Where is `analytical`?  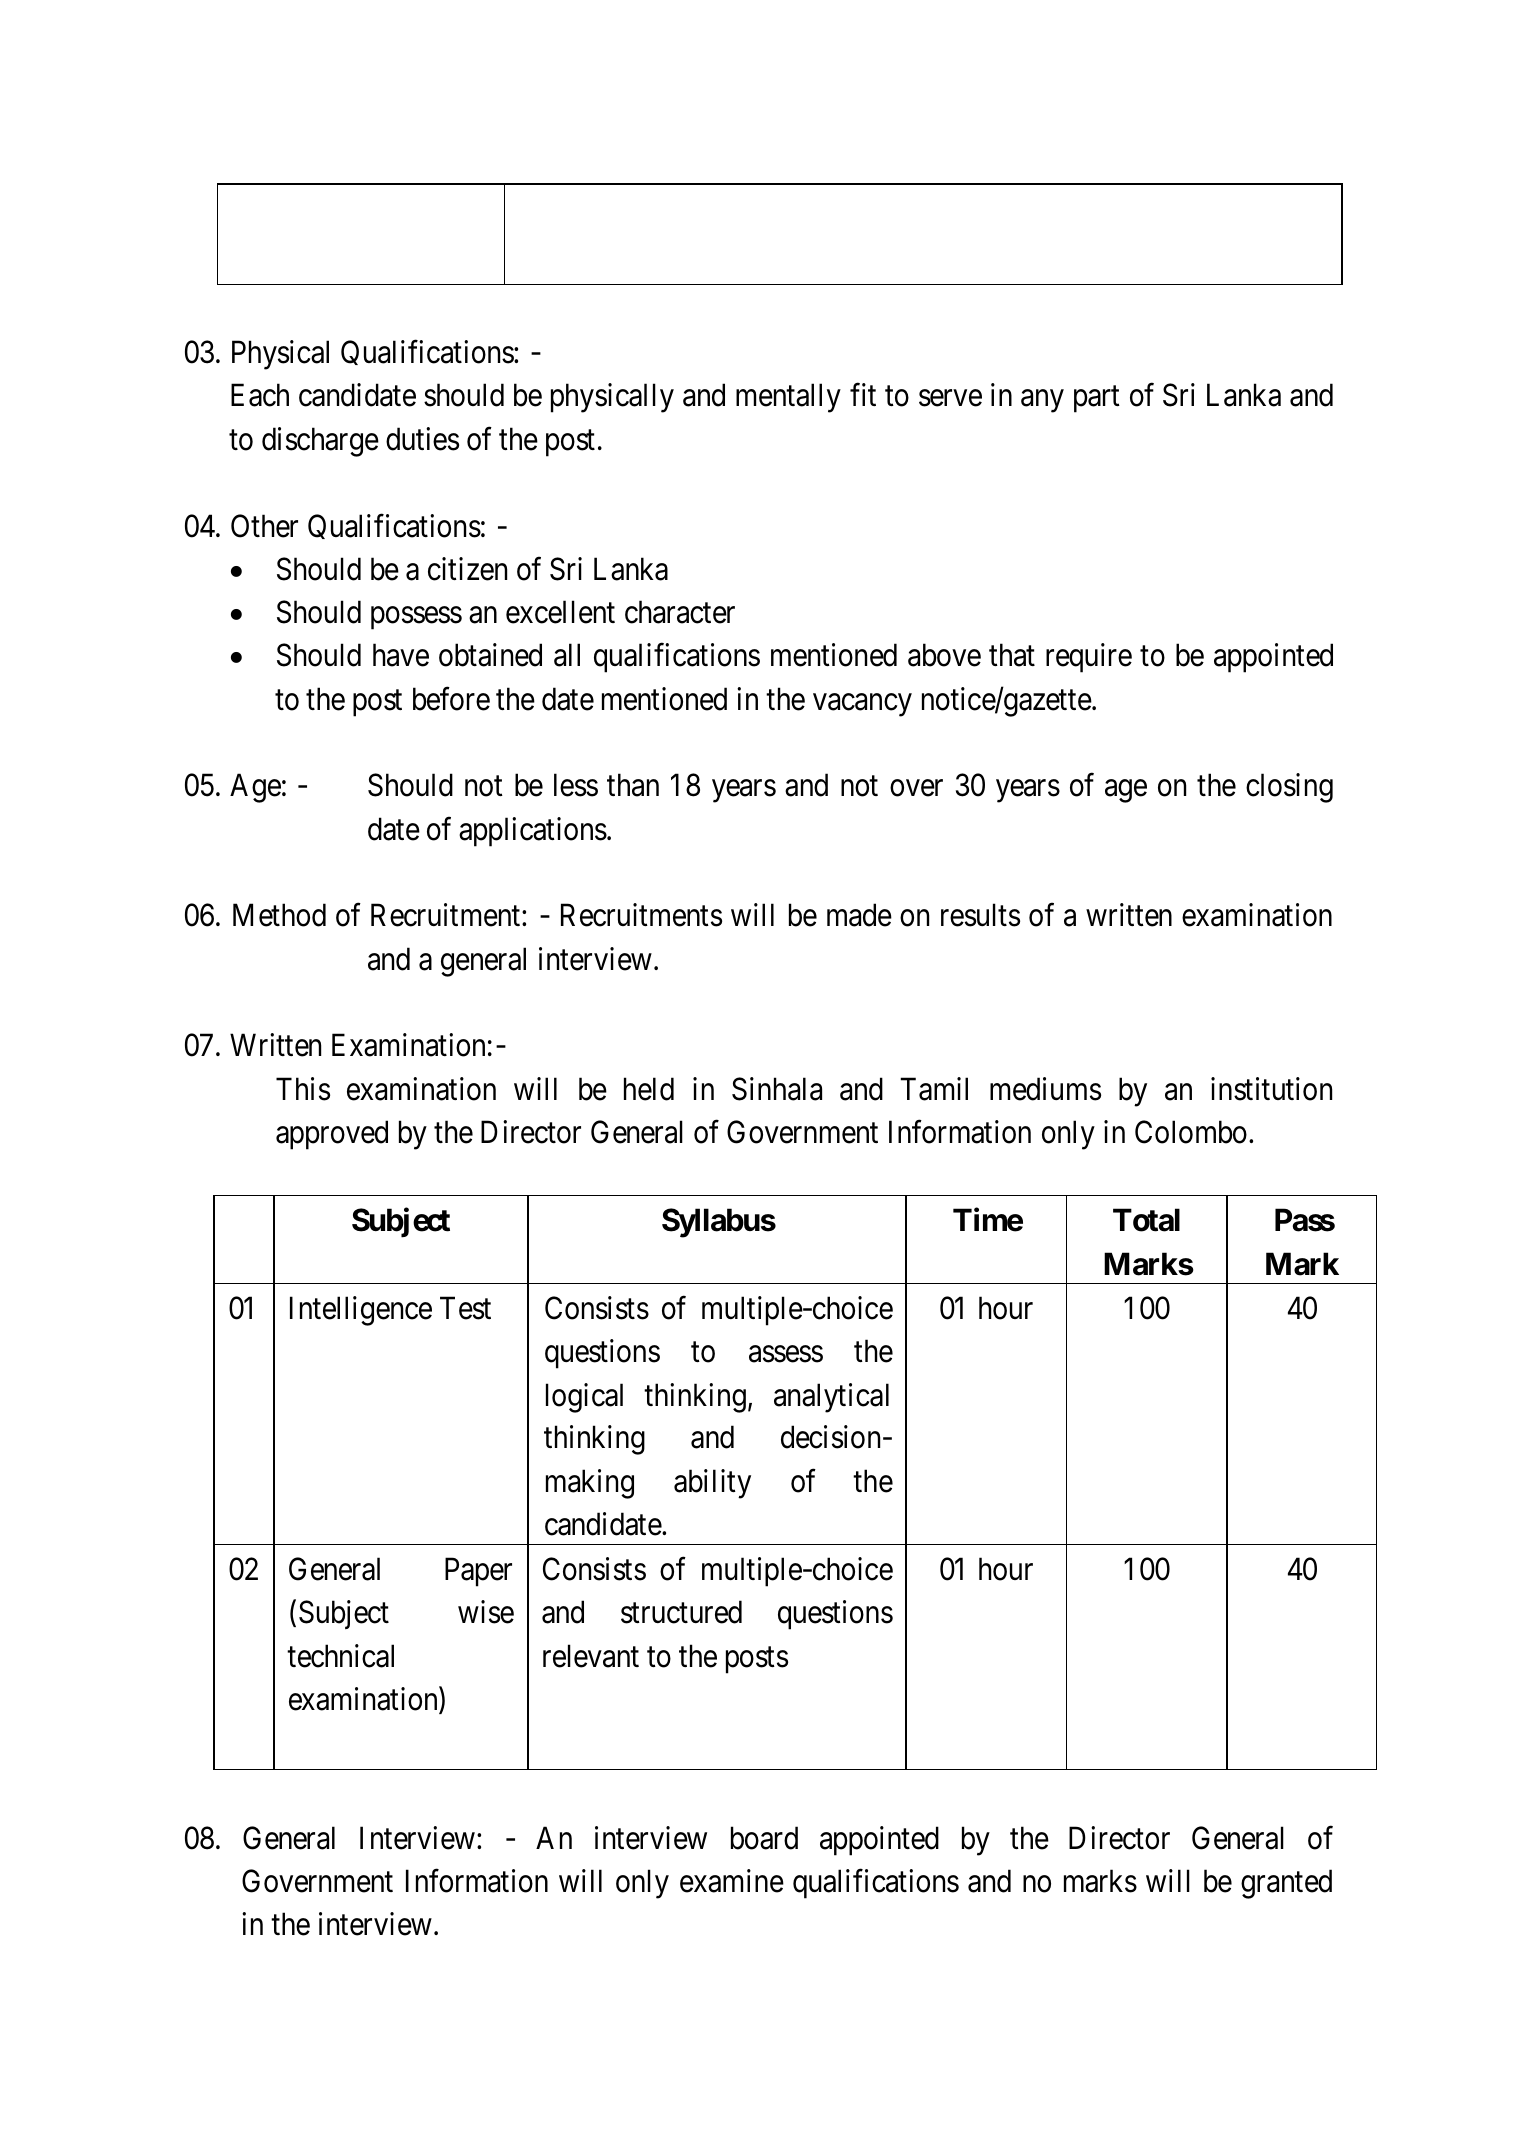
analytical is located at coordinates (831, 1398).
